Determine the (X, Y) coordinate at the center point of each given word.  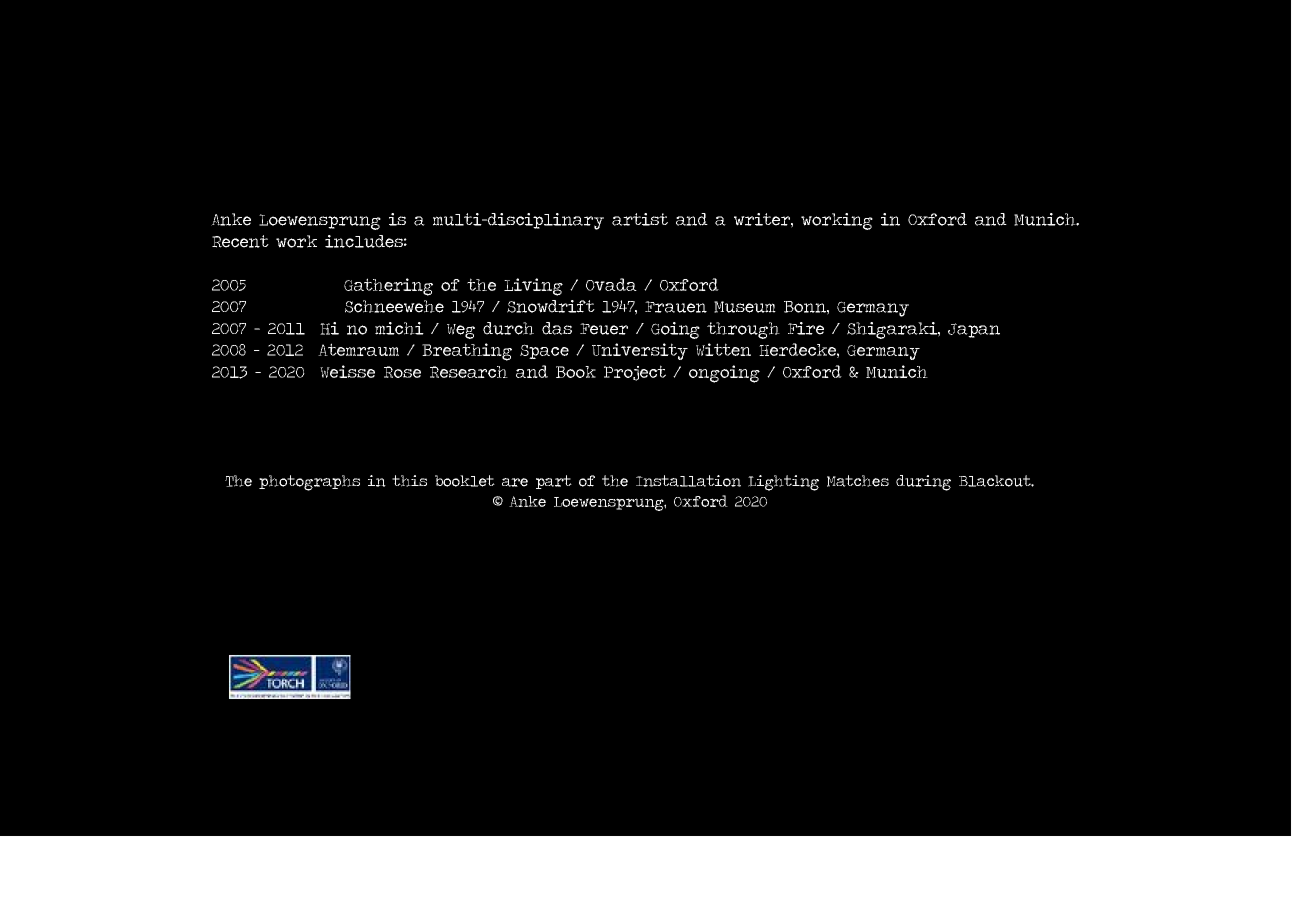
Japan (974, 330)
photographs (309, 483)
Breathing (467, 352)
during (923, 483)
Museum (745, 307)
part (554, 482)
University (640, 351)
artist (640, 219)
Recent (240, 241)
